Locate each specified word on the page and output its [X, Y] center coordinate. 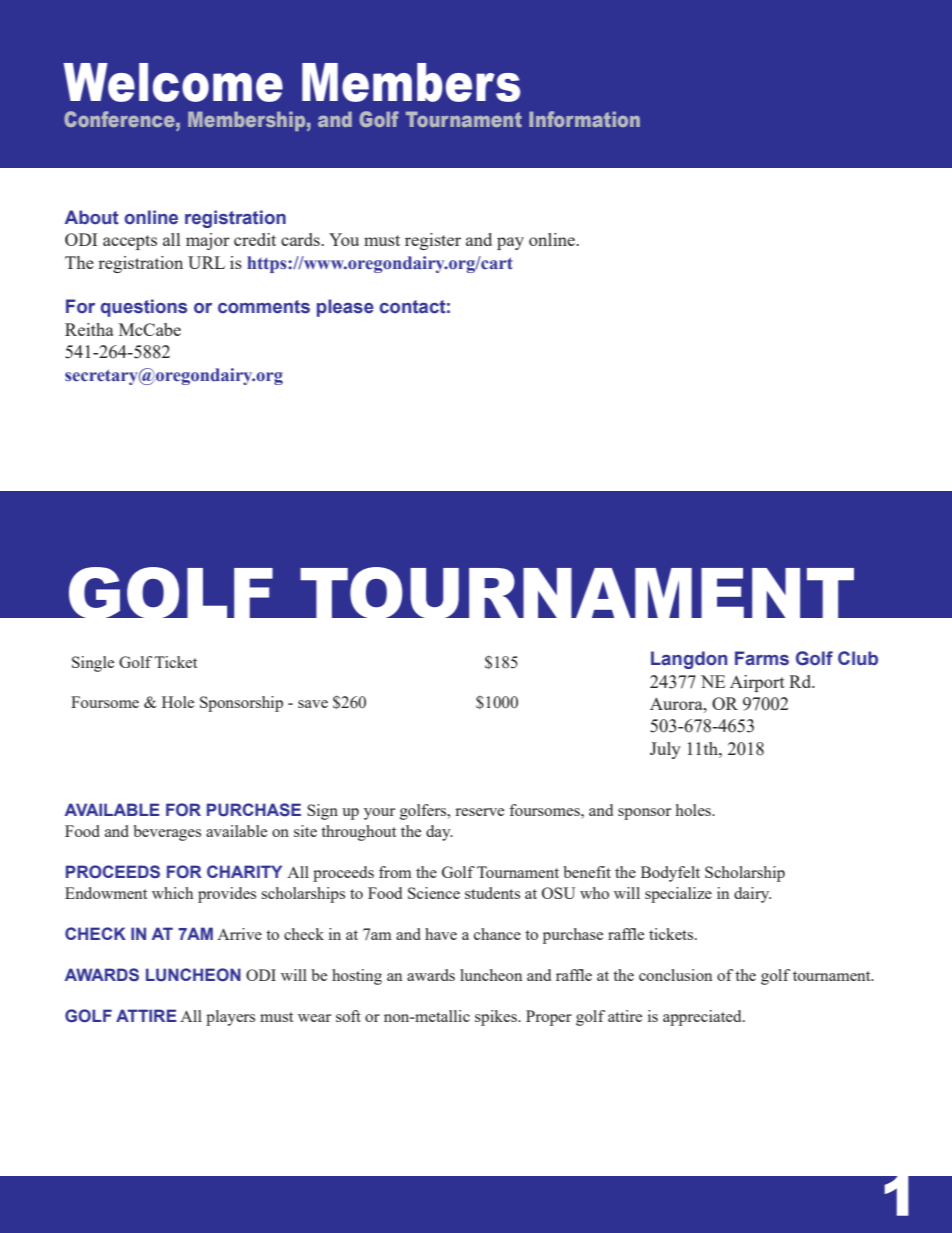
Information [584, 119]
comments [264, 307]
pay [510, 243]
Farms [762, 658]
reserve [479, 812]
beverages [167, 833]
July [665, 750]
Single [93, 664]
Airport [757, 683]
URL [206, 262]
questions [144, 308]
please [345, 308]
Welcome [173, 82]
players [230, 1018]
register [433, 241]
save [313, 704]
